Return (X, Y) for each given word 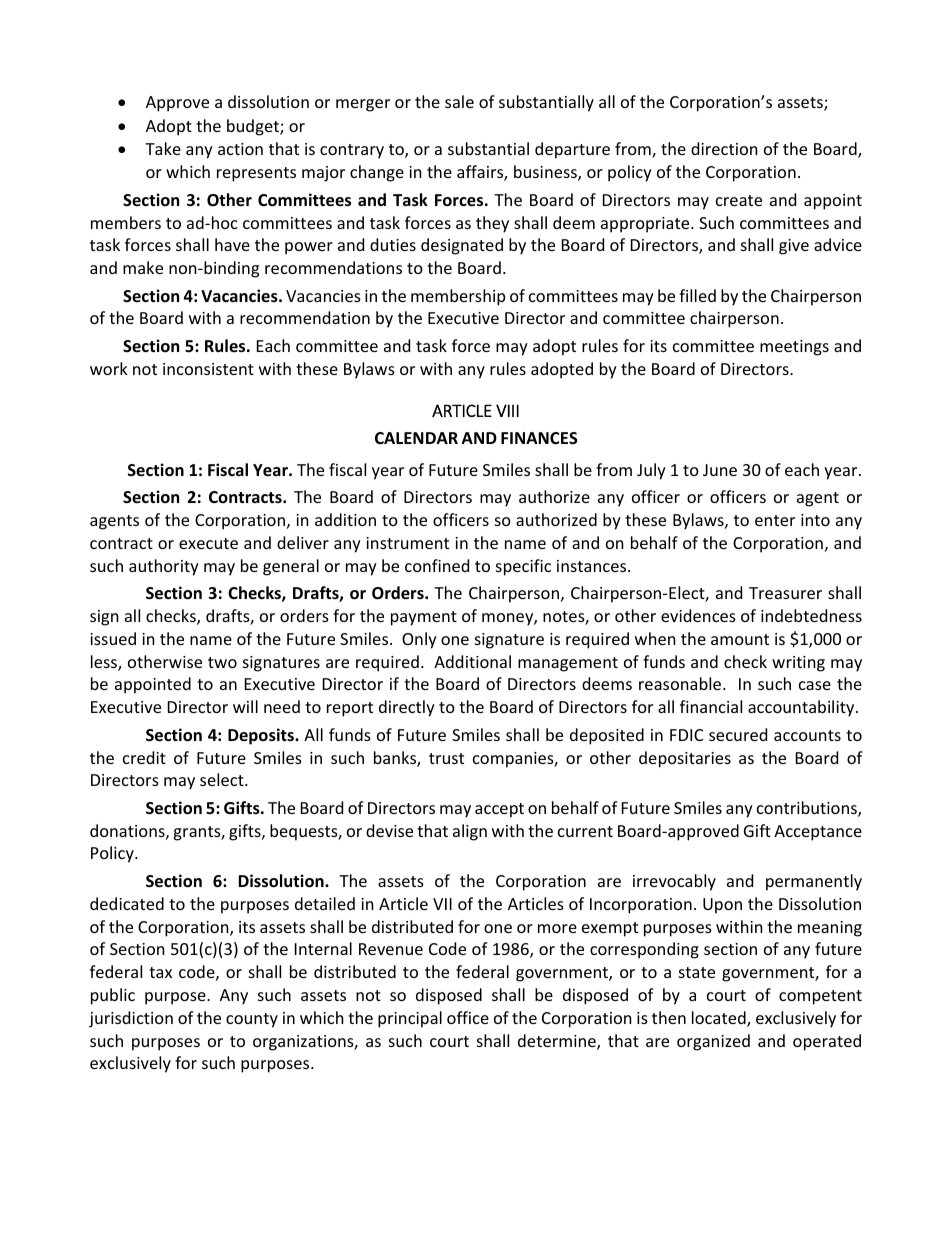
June (720, 470)
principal (410, 1019)
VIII (507, 410)
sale (459, 101)
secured (738, 734)
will (245, 706)
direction (724, 148)
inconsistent (208, 369)
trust (446, 758)
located (720, 1019)
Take (163, 148)
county (252, 1020)
